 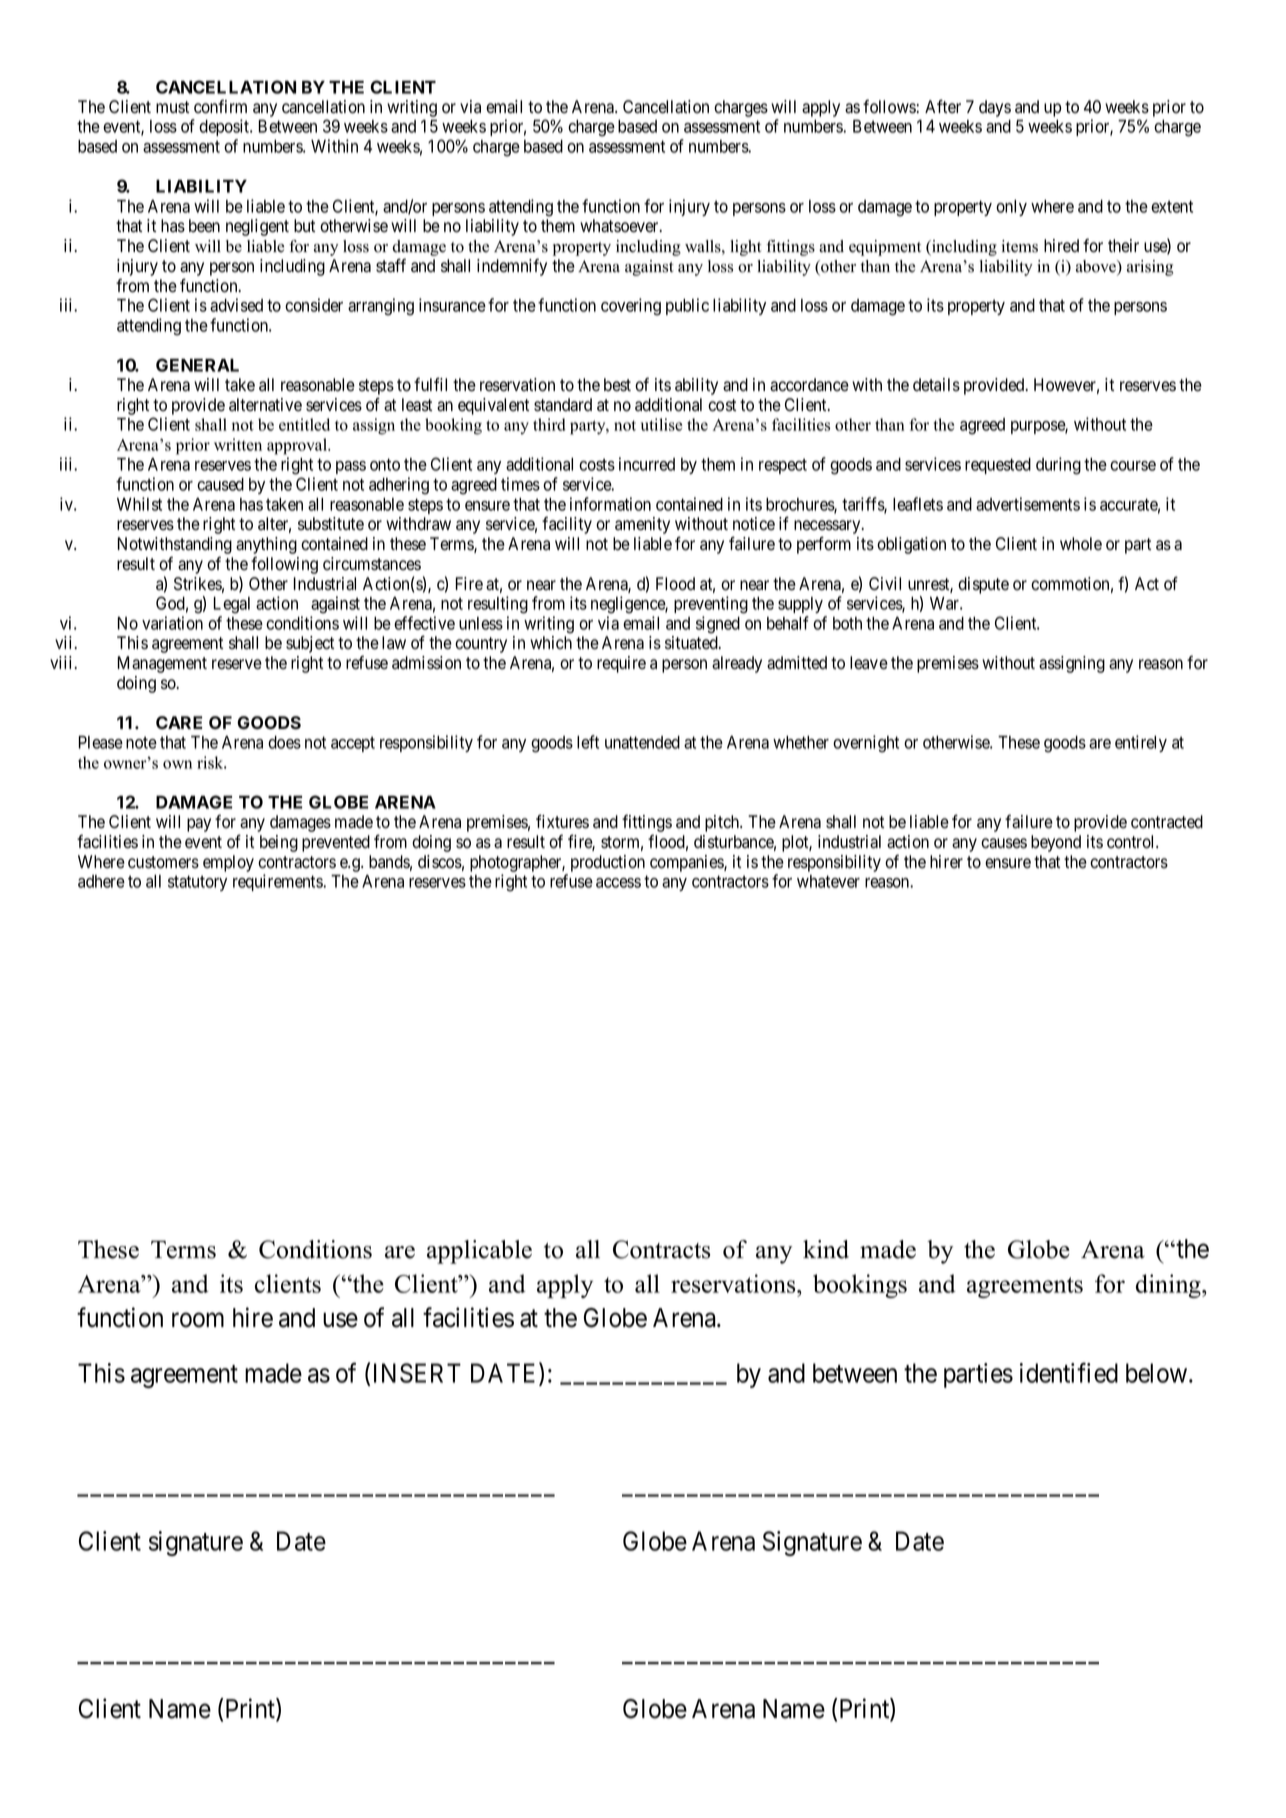 I want to click on statutory, so click(x=197, y=883).
